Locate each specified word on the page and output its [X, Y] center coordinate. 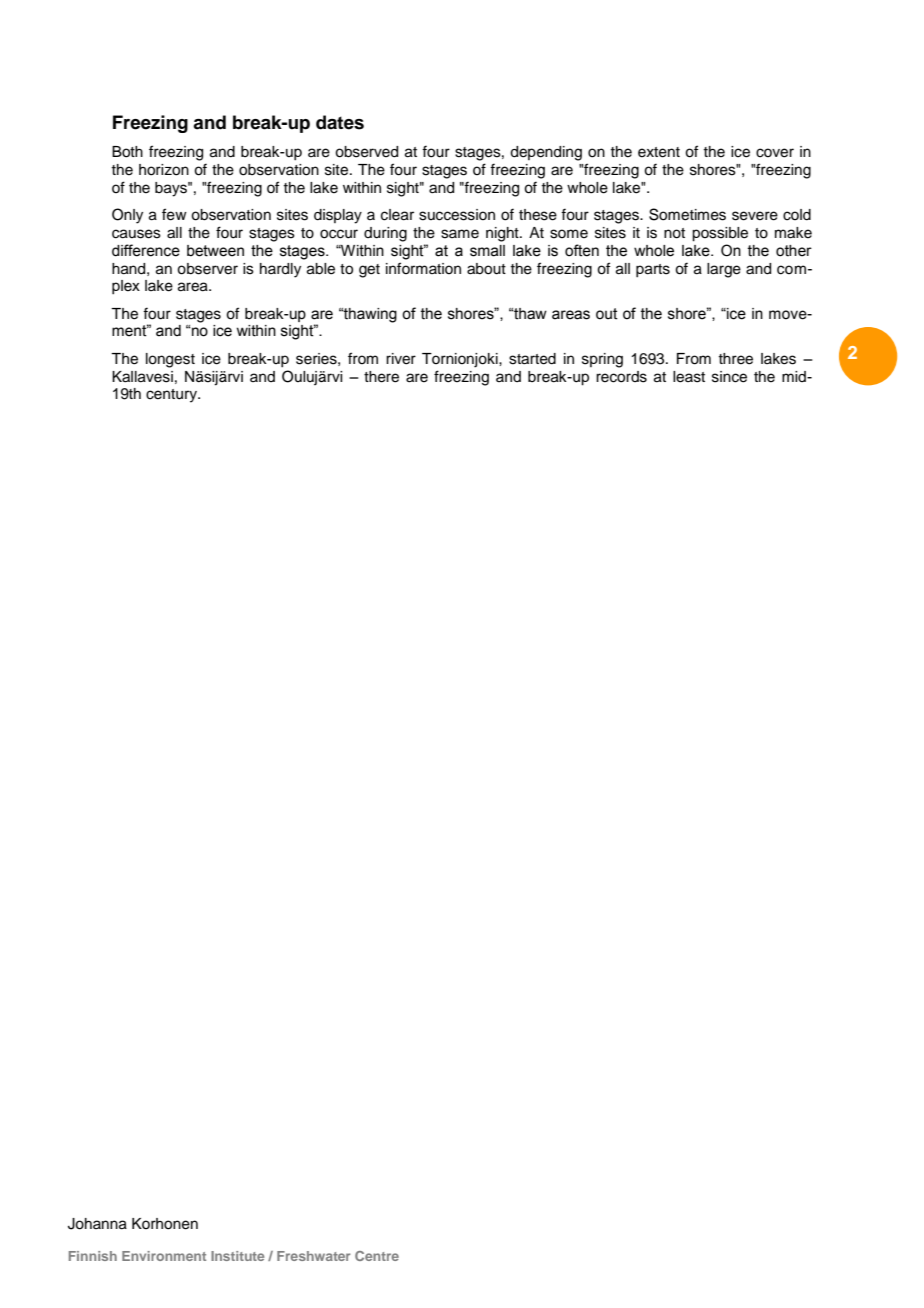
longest [170, 360]
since [729, 377]
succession [457, 215]
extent [659, 152]
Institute [237, 1256]
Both [127, 152]
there [381, 377]
